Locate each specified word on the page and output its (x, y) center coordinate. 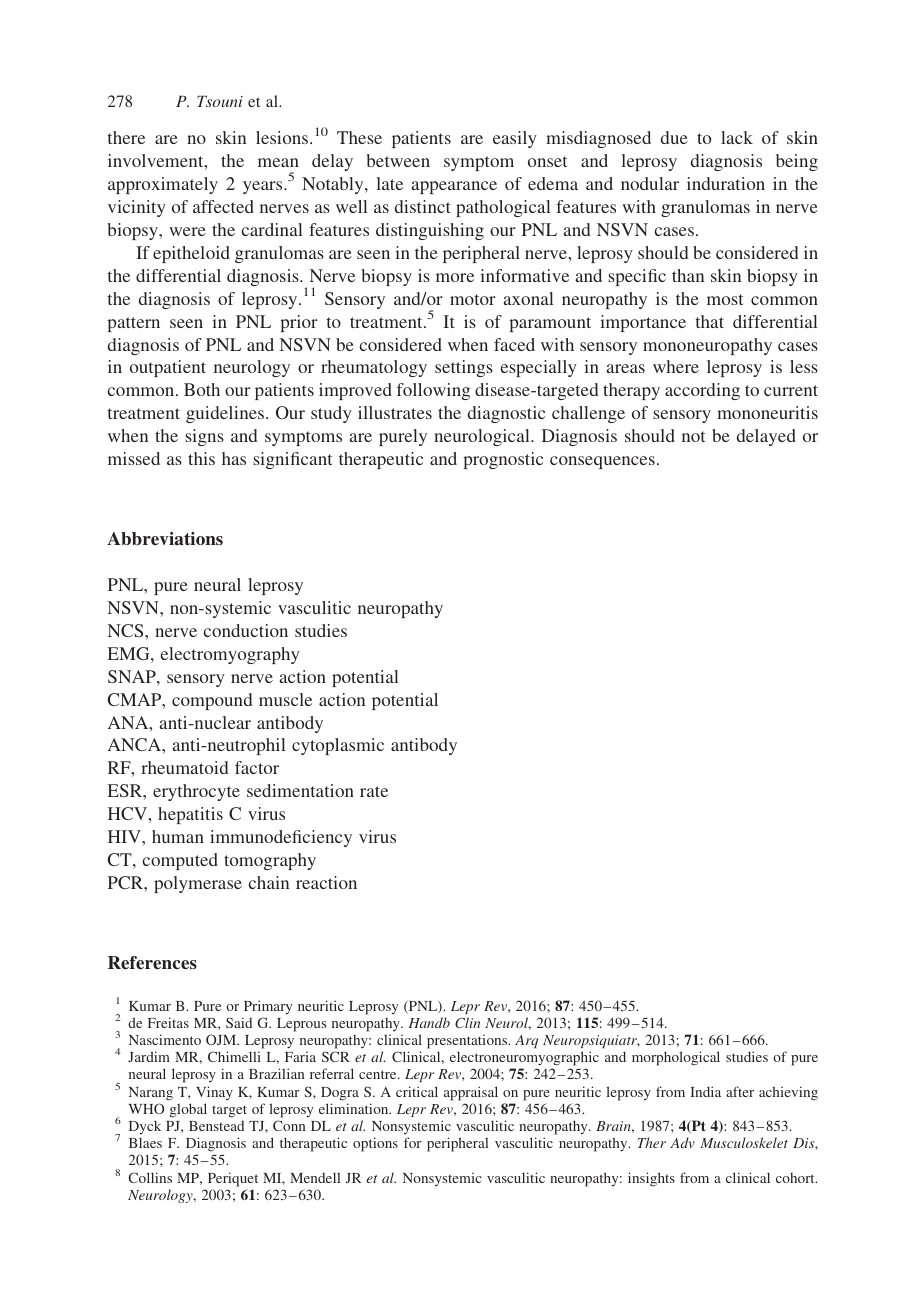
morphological (676, 1058)
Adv (682, 1142)
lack (737, 137)
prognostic (503, 460)
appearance (454, 187)
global (188, 1110)
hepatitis (190, 815)
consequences (602, 462)
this (201, 458)
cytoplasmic (338, 746)
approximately (163, 185)
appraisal (471, 1093)
